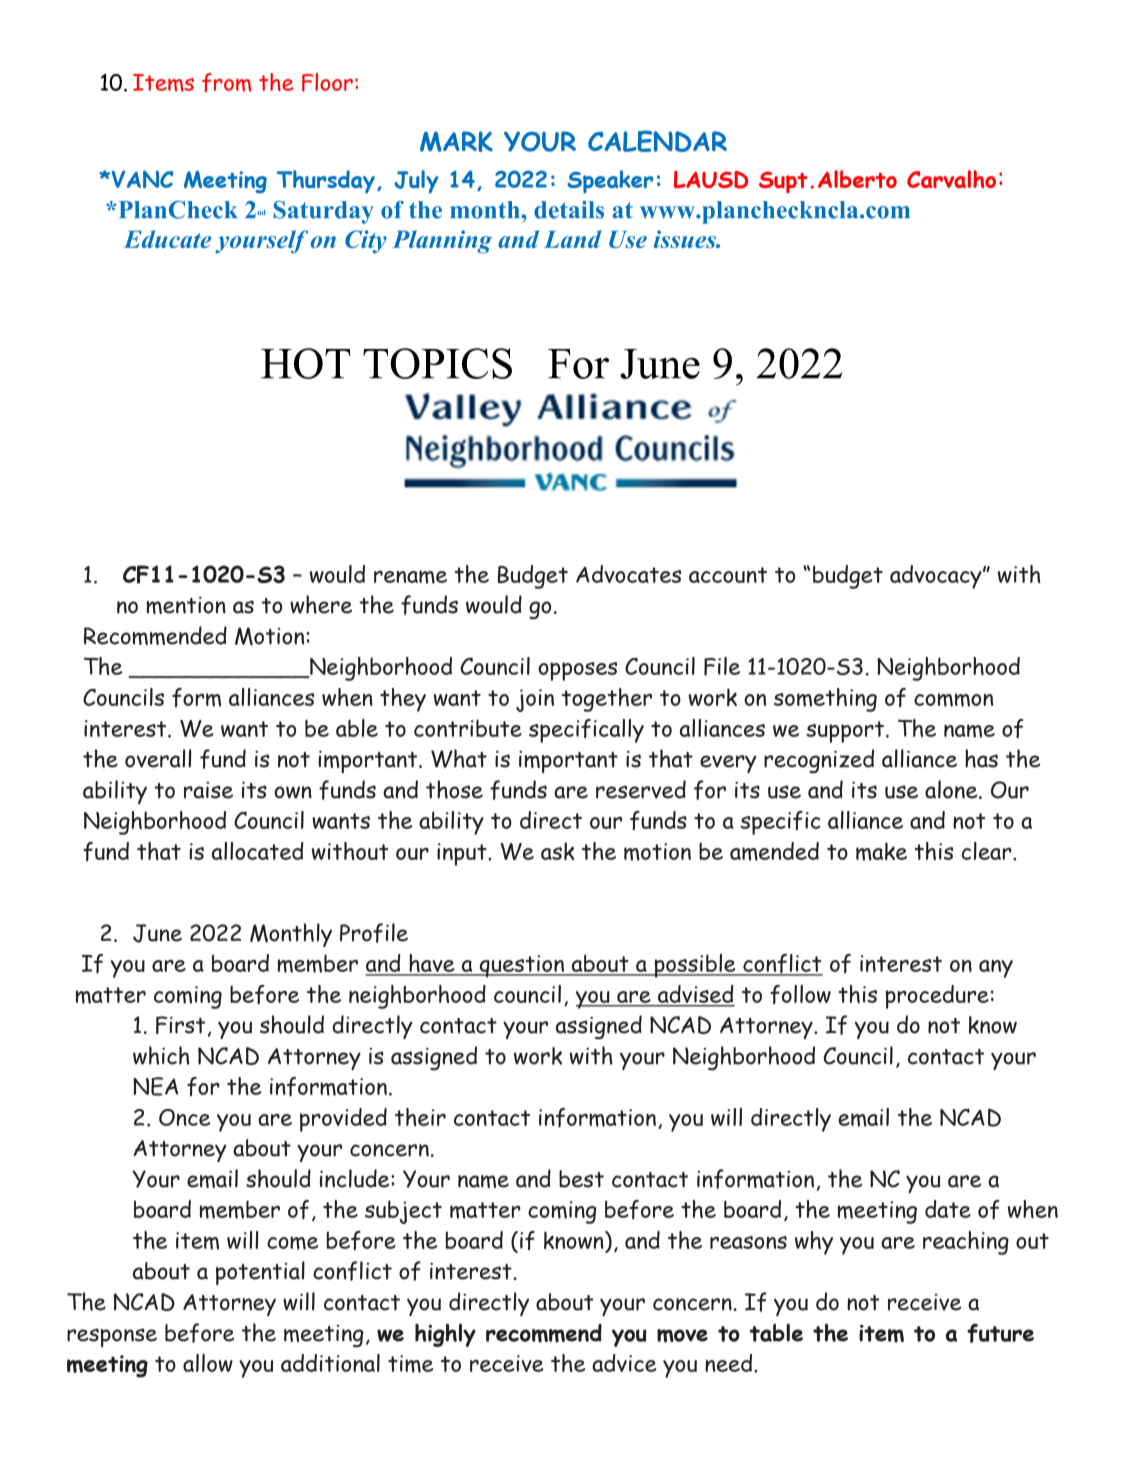 The width and height of the screenshot is (1126, 1457). What do you see at coordinates (535, 700) in the screenshot?
I see `join` at bounding box center [535, 700].
